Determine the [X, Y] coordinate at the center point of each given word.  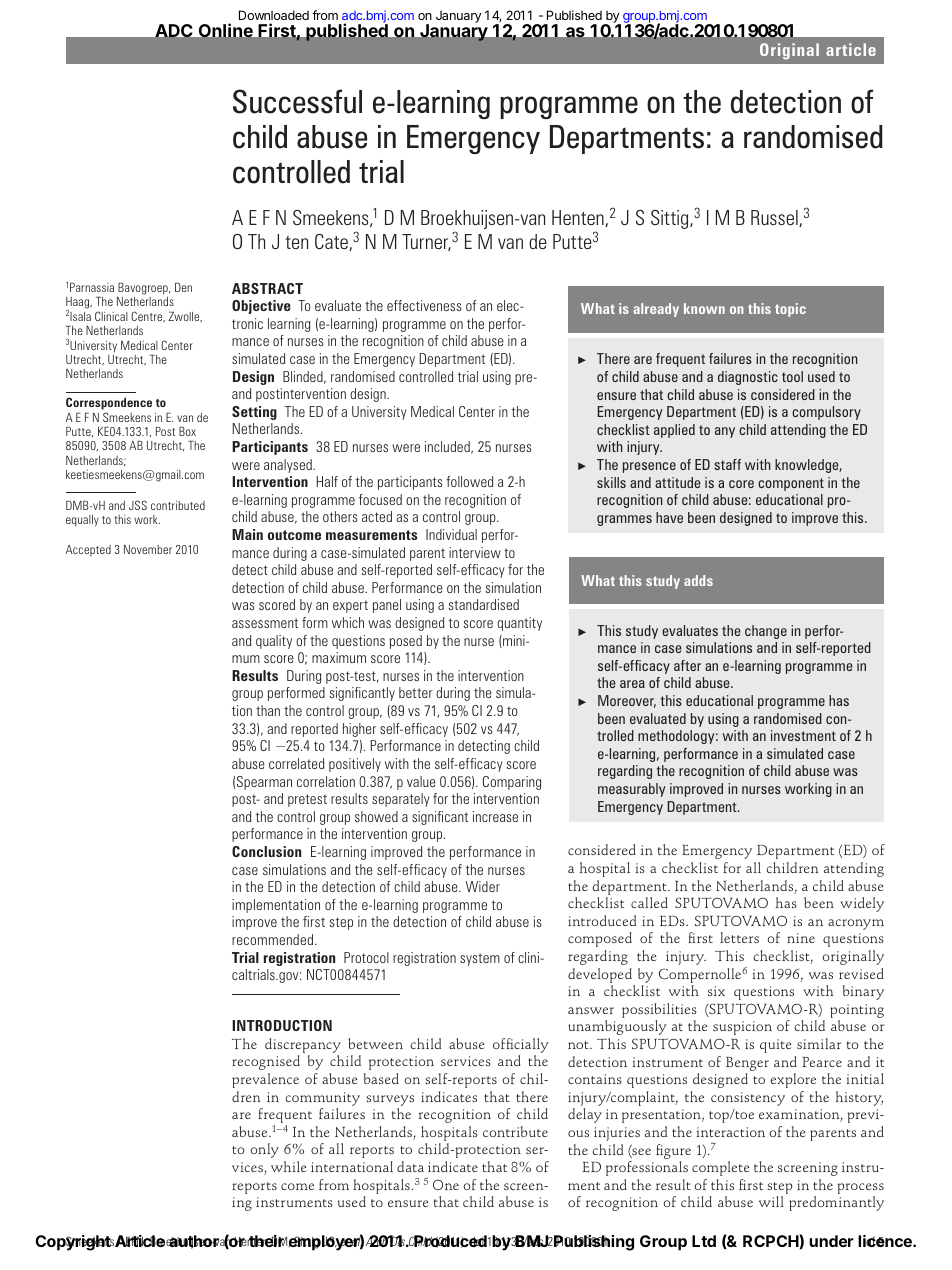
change [766, 632]
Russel [775, 218]
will [771, 1201]
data [410, 1166]
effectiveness [424, 305]
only [264, 1150]
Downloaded [274, 15]
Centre [148, 316]
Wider [483, 886]
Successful [297, 101]
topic [790, 310]
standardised [484, 604]
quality [274, 642]
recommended [272, 939]
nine [801, 938]
